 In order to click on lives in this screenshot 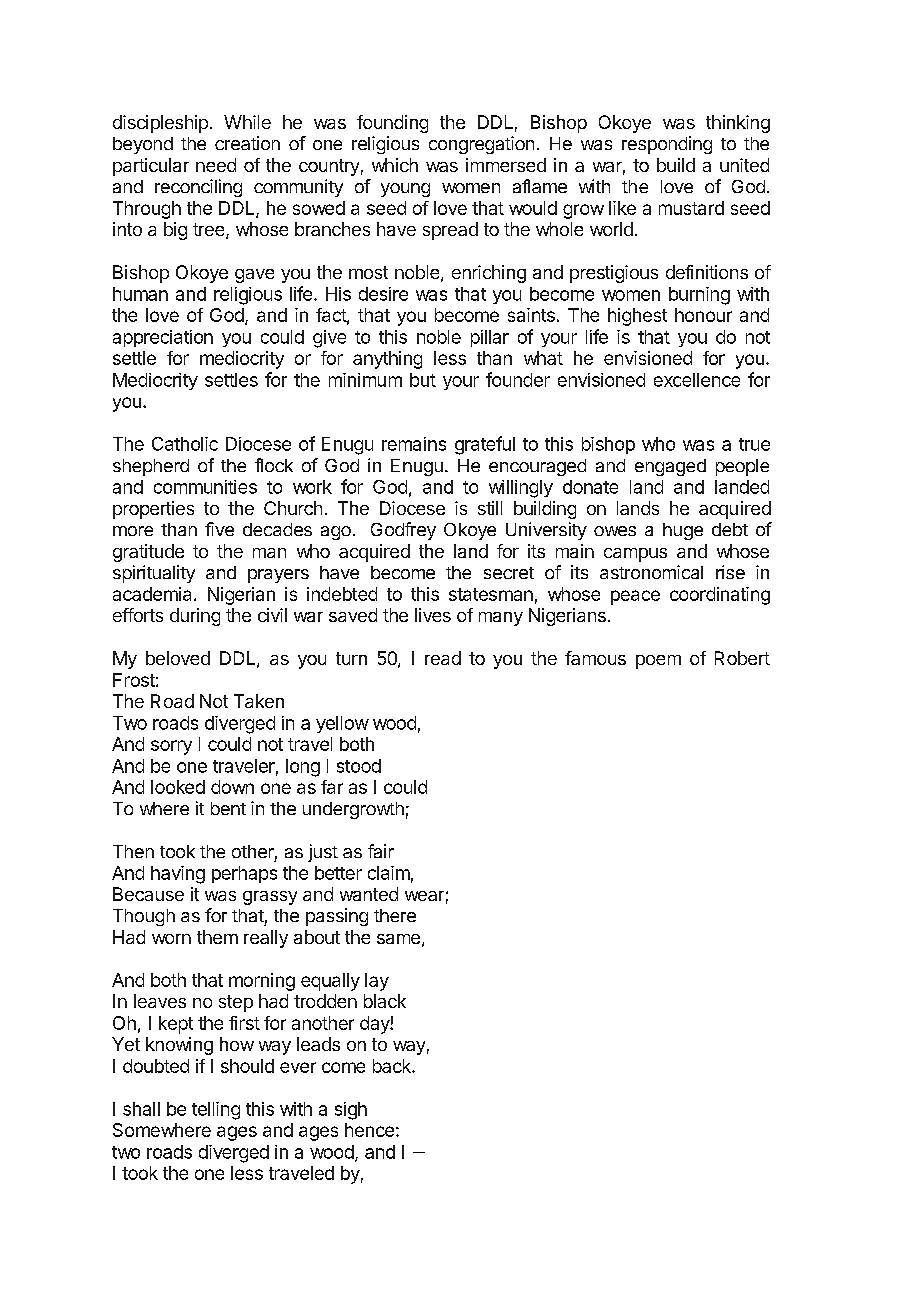, I will do `click(433, 615)`.
